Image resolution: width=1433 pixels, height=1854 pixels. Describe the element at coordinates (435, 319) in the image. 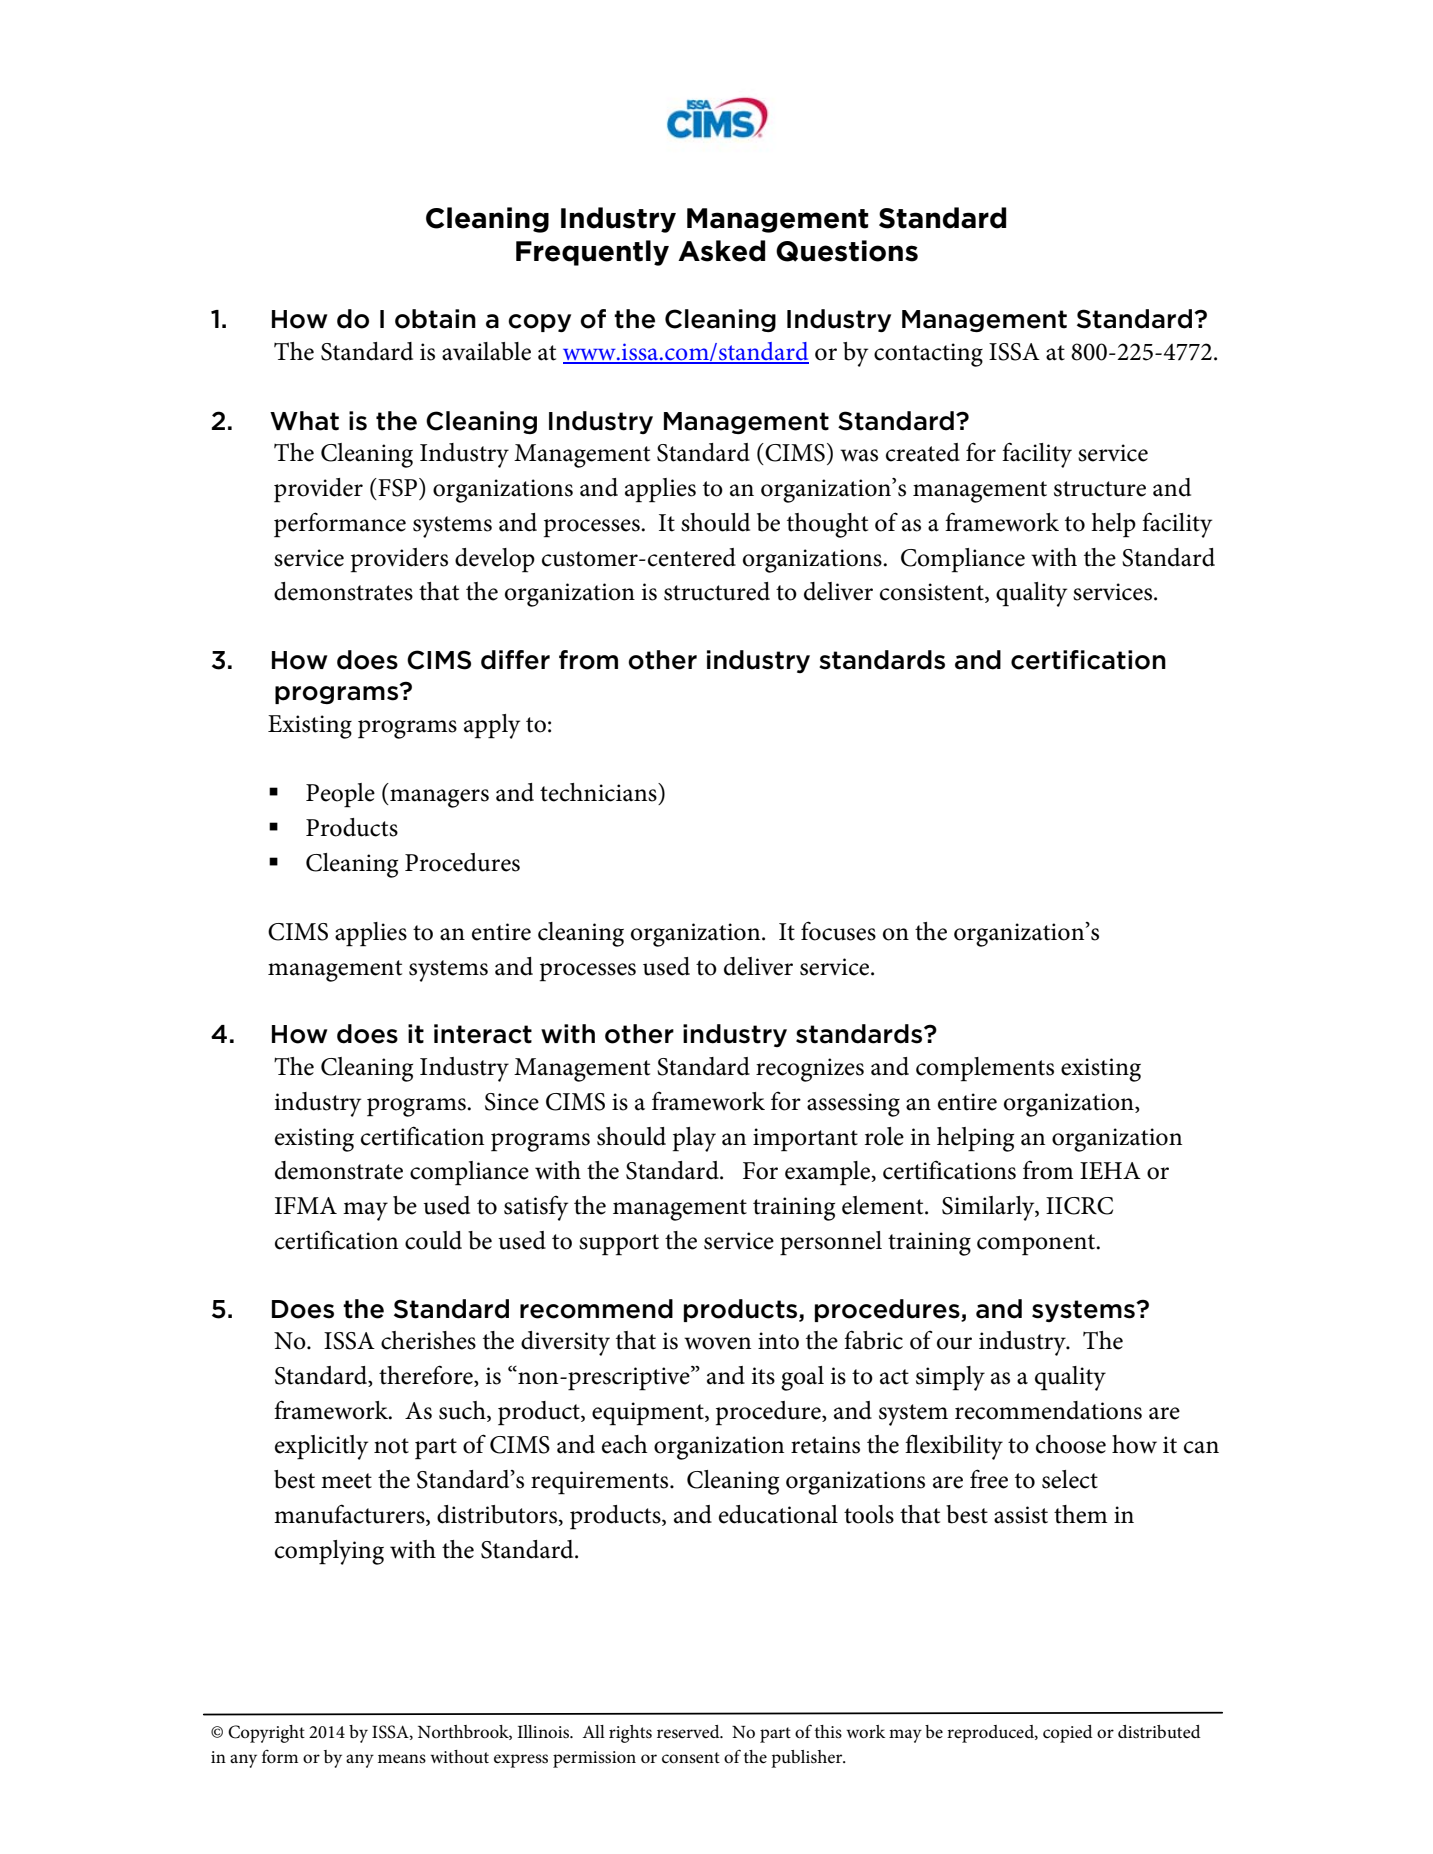

I see `obtain` at that location.
